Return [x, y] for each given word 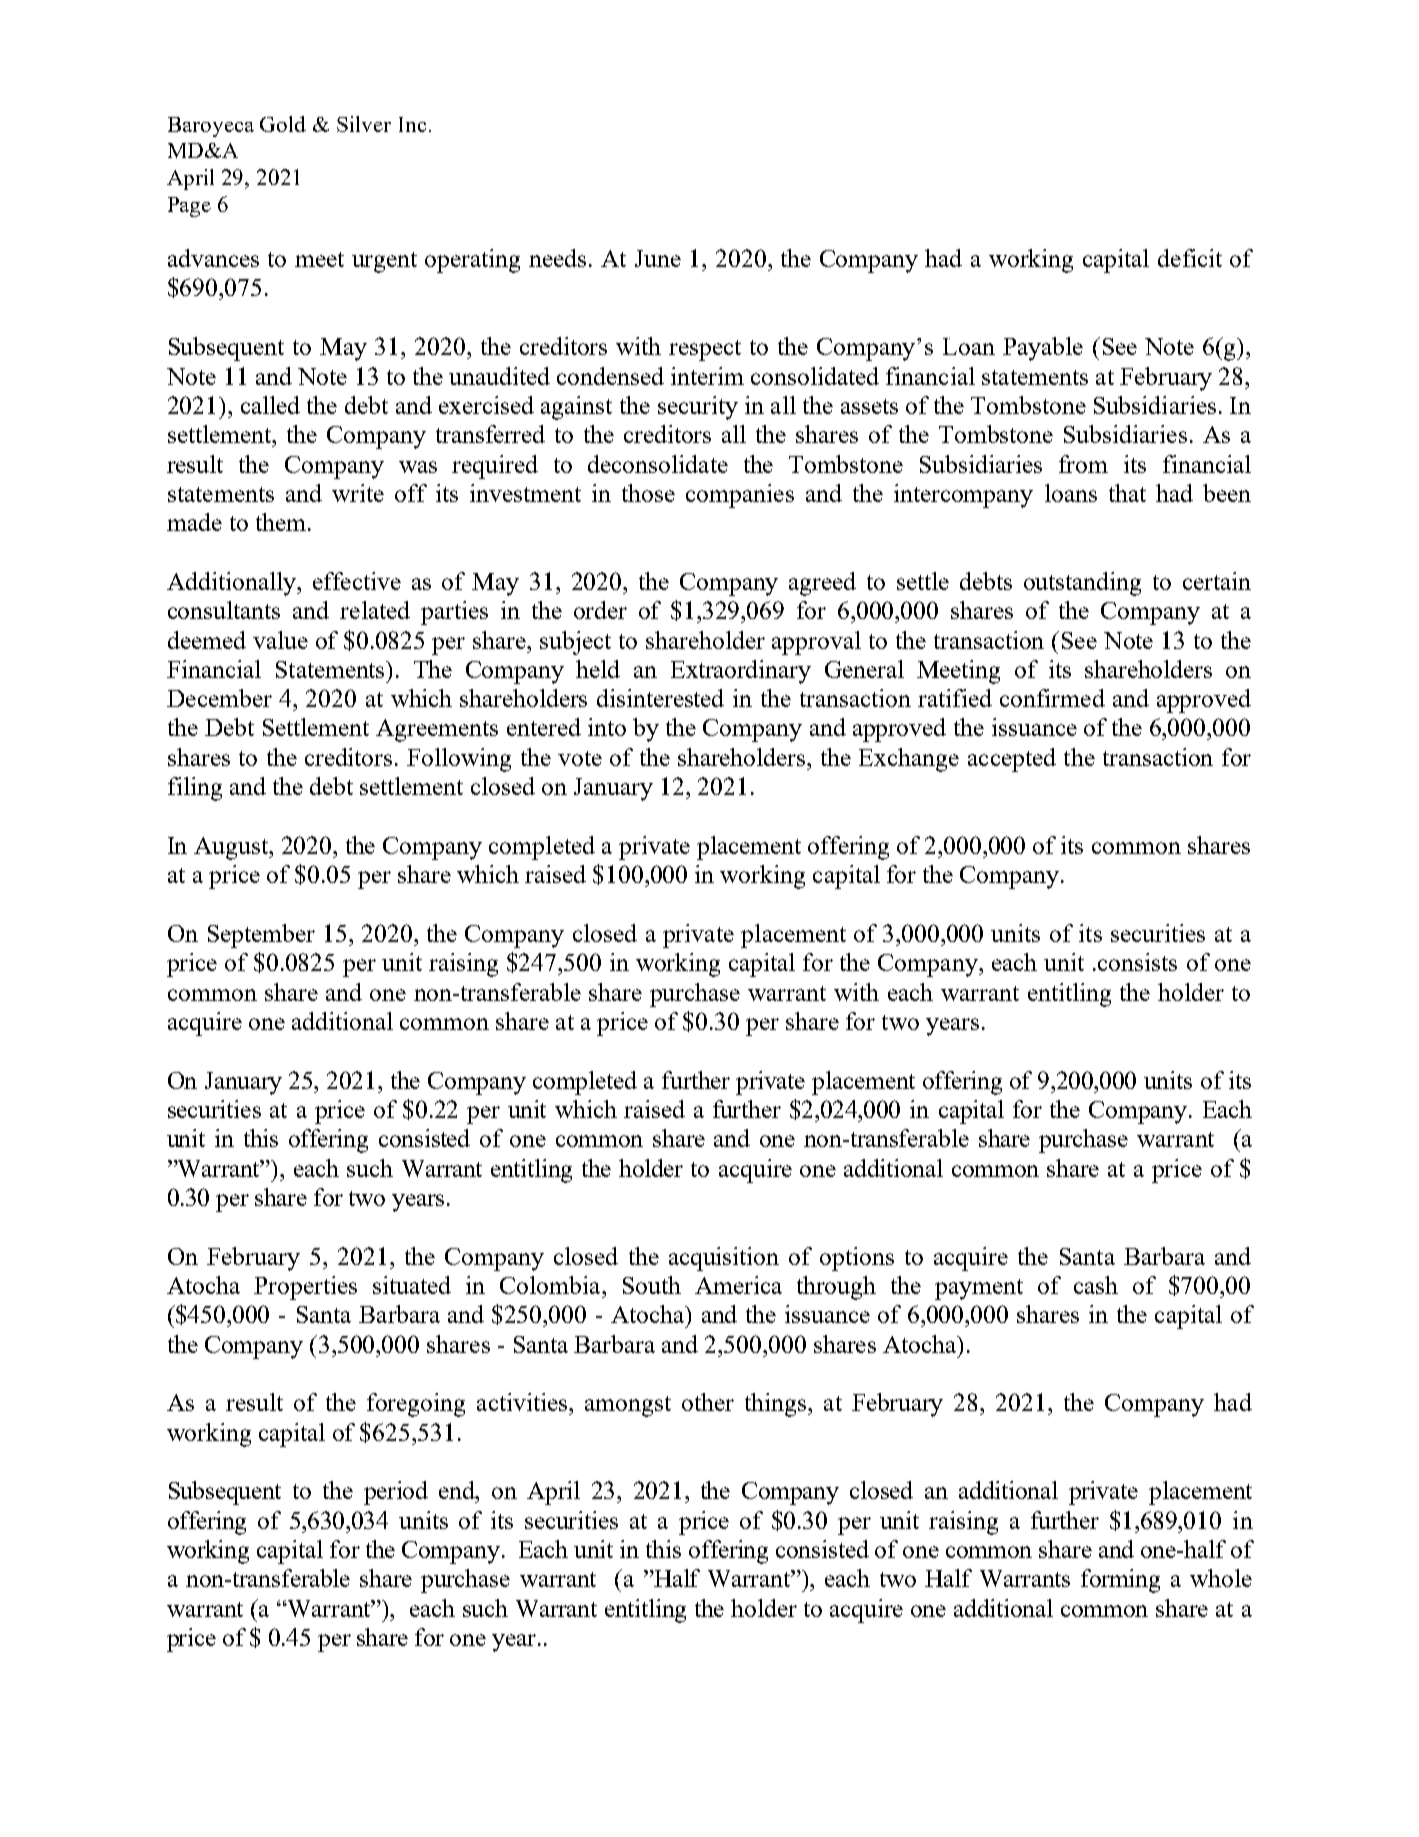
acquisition [724, 1259]
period [396, 1493]
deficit [1190, 258]
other [708, 1402]
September [261, 936]
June [658, 258]
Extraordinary [741, 672]
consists [1137, 962]
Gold [283, 124]
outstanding [1082, 584]
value [280, 640]
